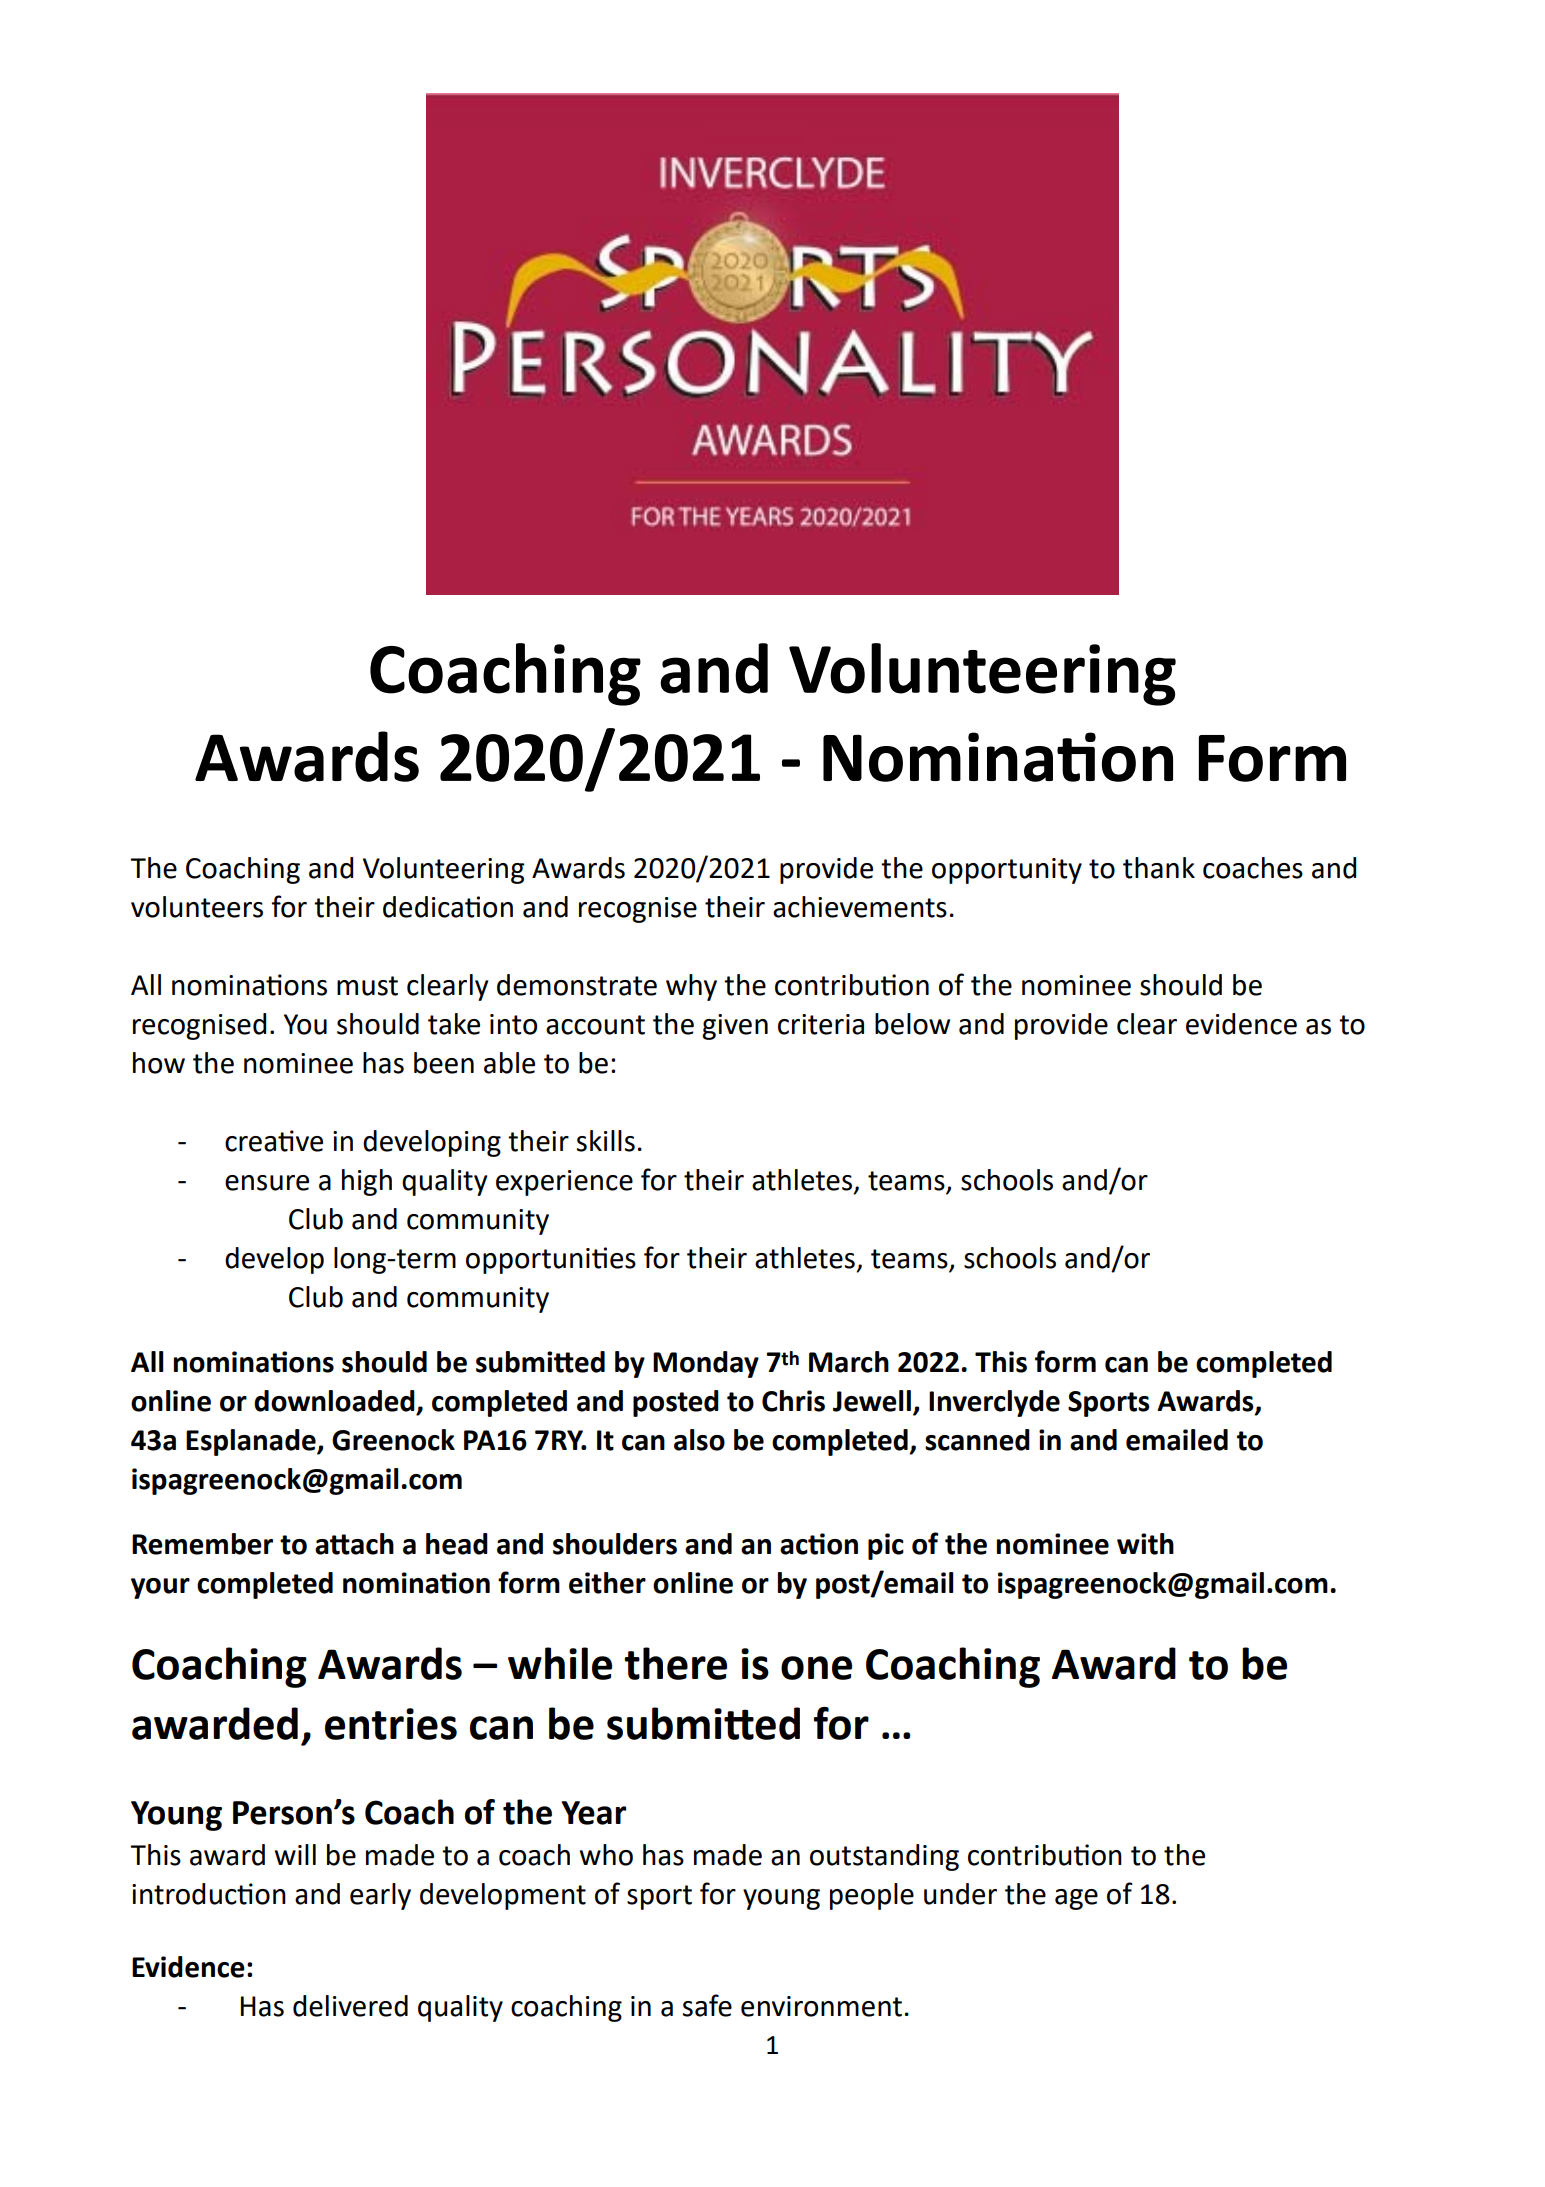  What do you see at coordinates (197, 907) in the screenshot?
I see `volunteers` at bounding box center [197, 907].
